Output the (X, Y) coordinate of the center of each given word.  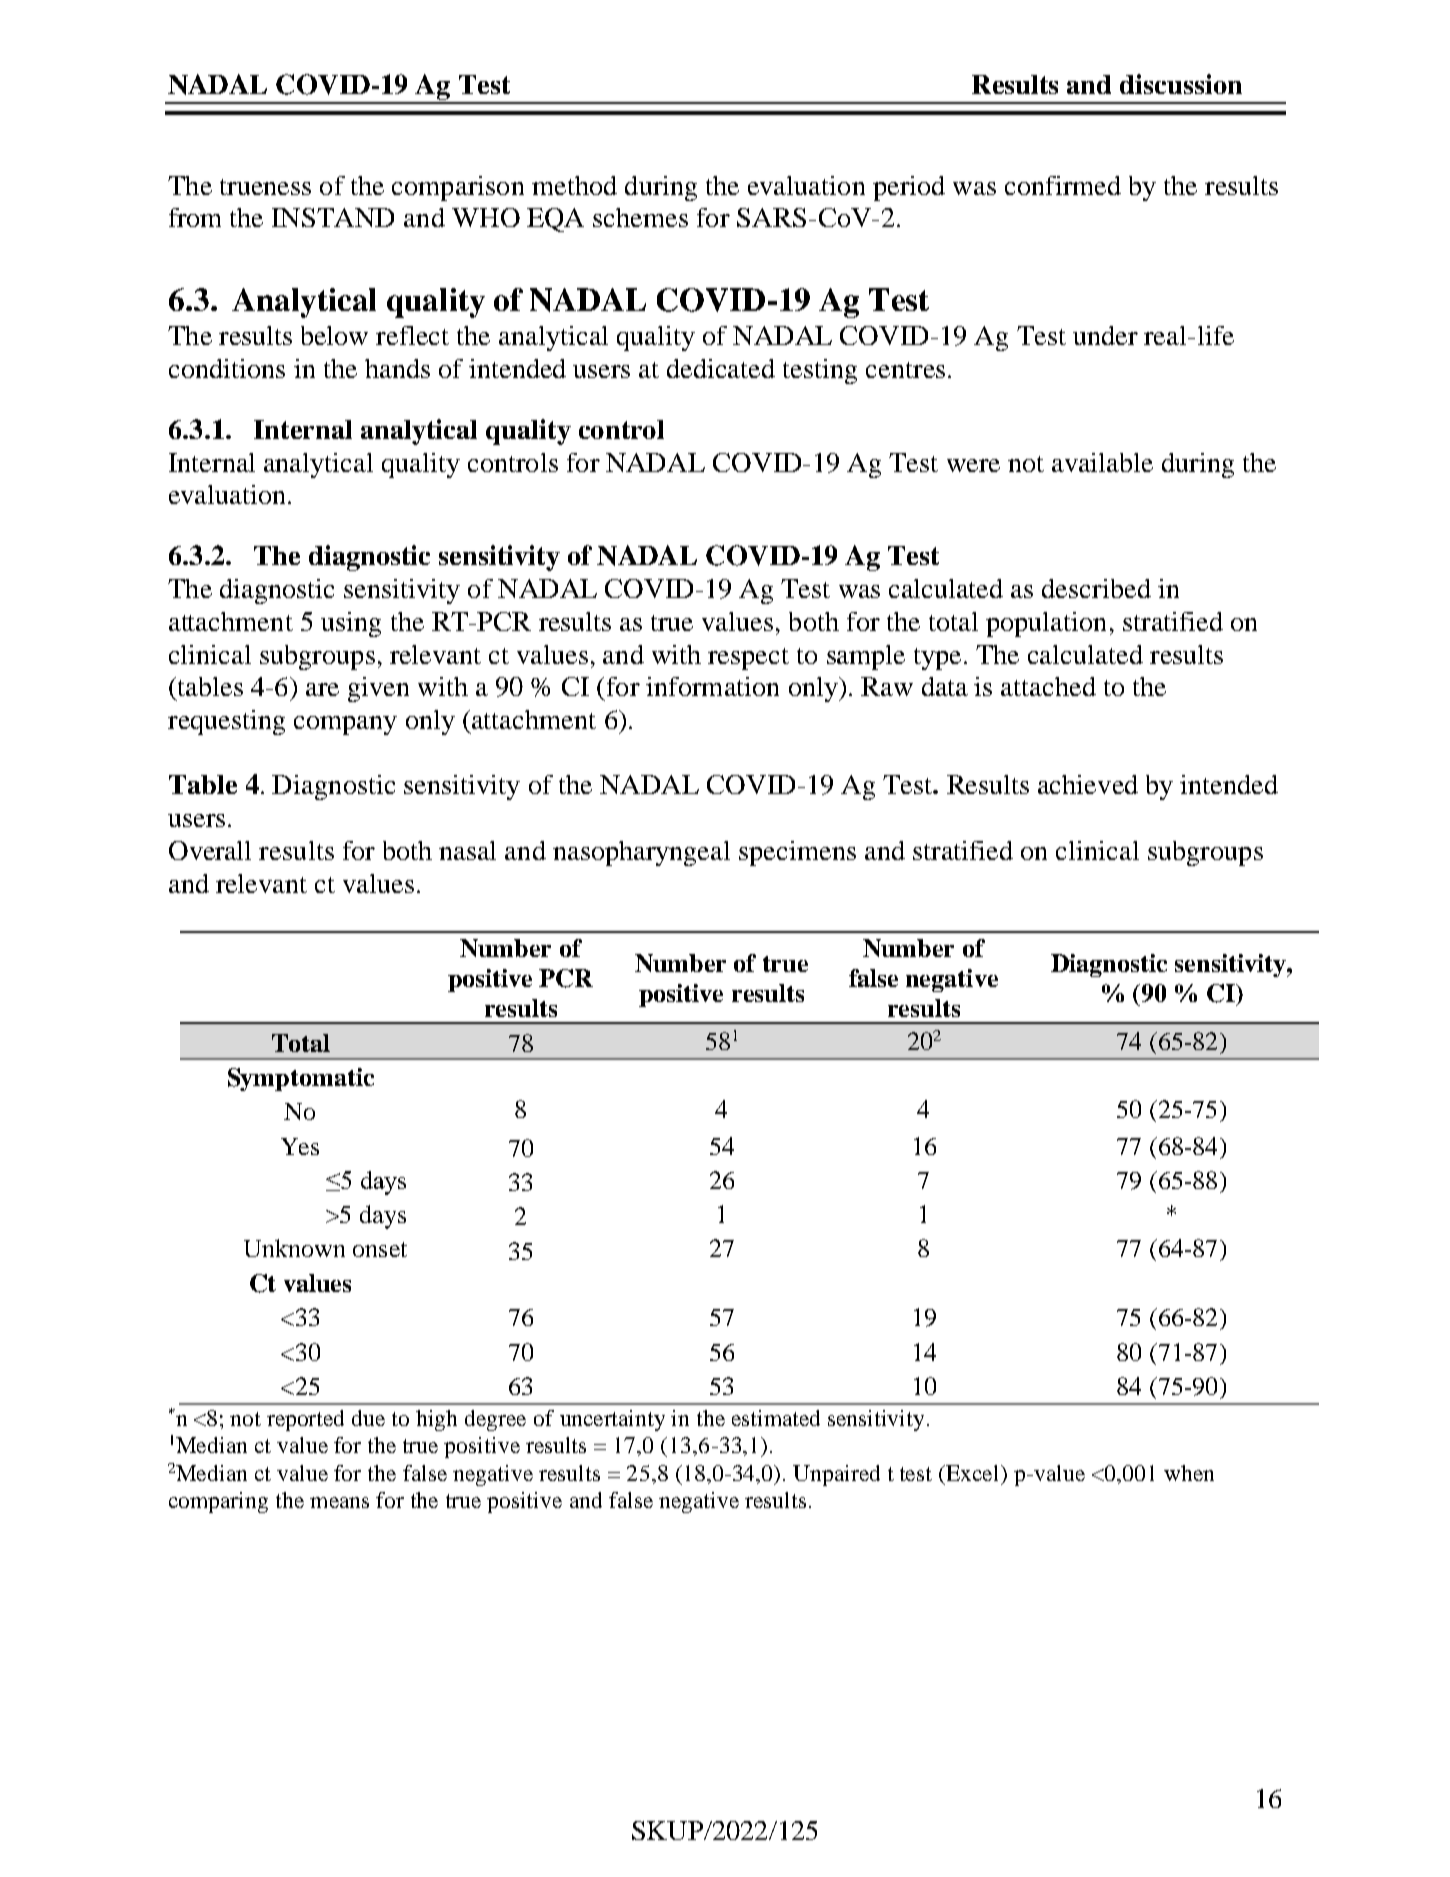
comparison (458, 188)
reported (305, 1420)
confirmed (1063, 185)
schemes (640, 217)
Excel (973, 1473)
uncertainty (612, 1420)
